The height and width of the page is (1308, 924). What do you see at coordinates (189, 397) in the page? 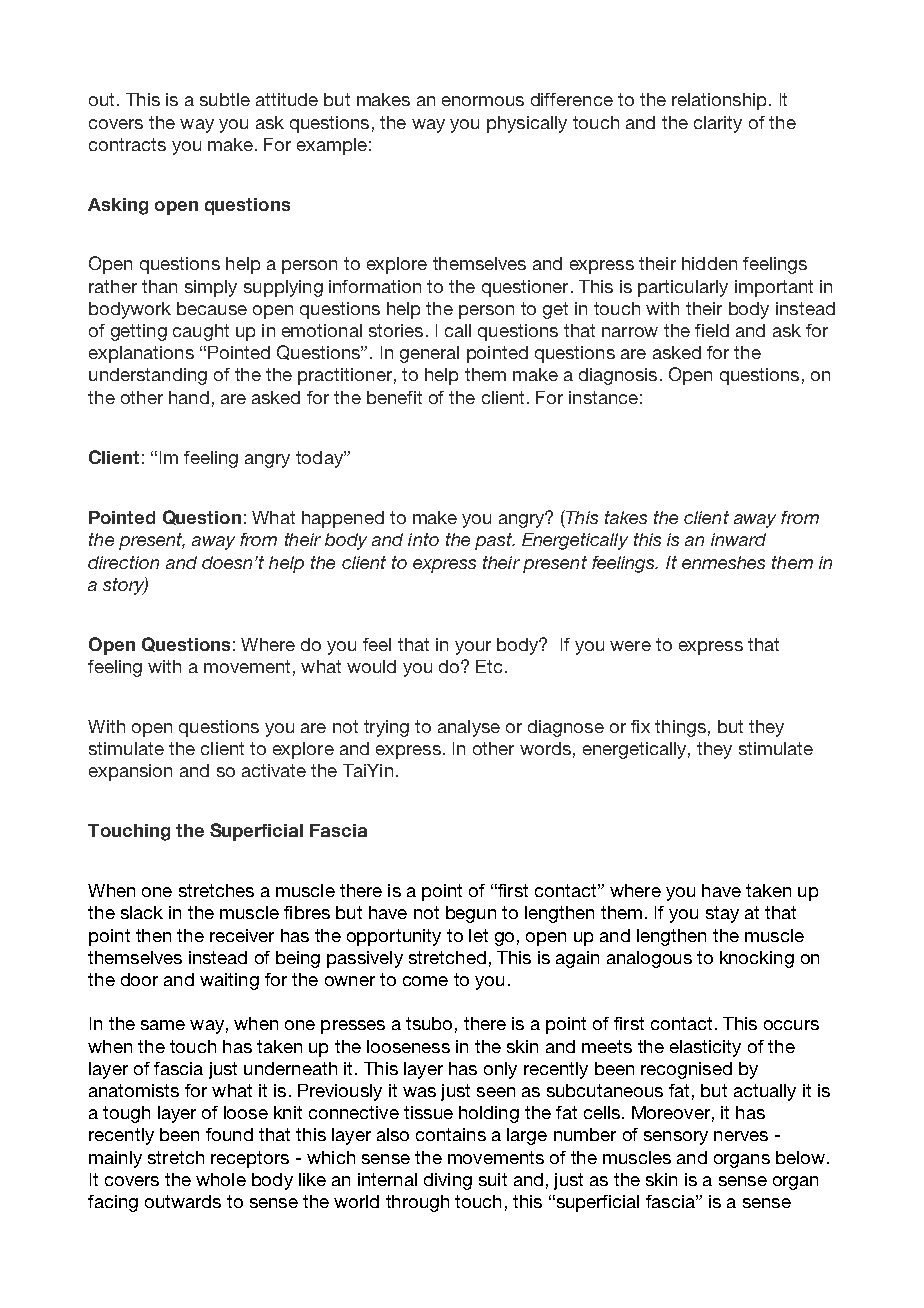
I see `hand` at bounding box center [189, 397].
